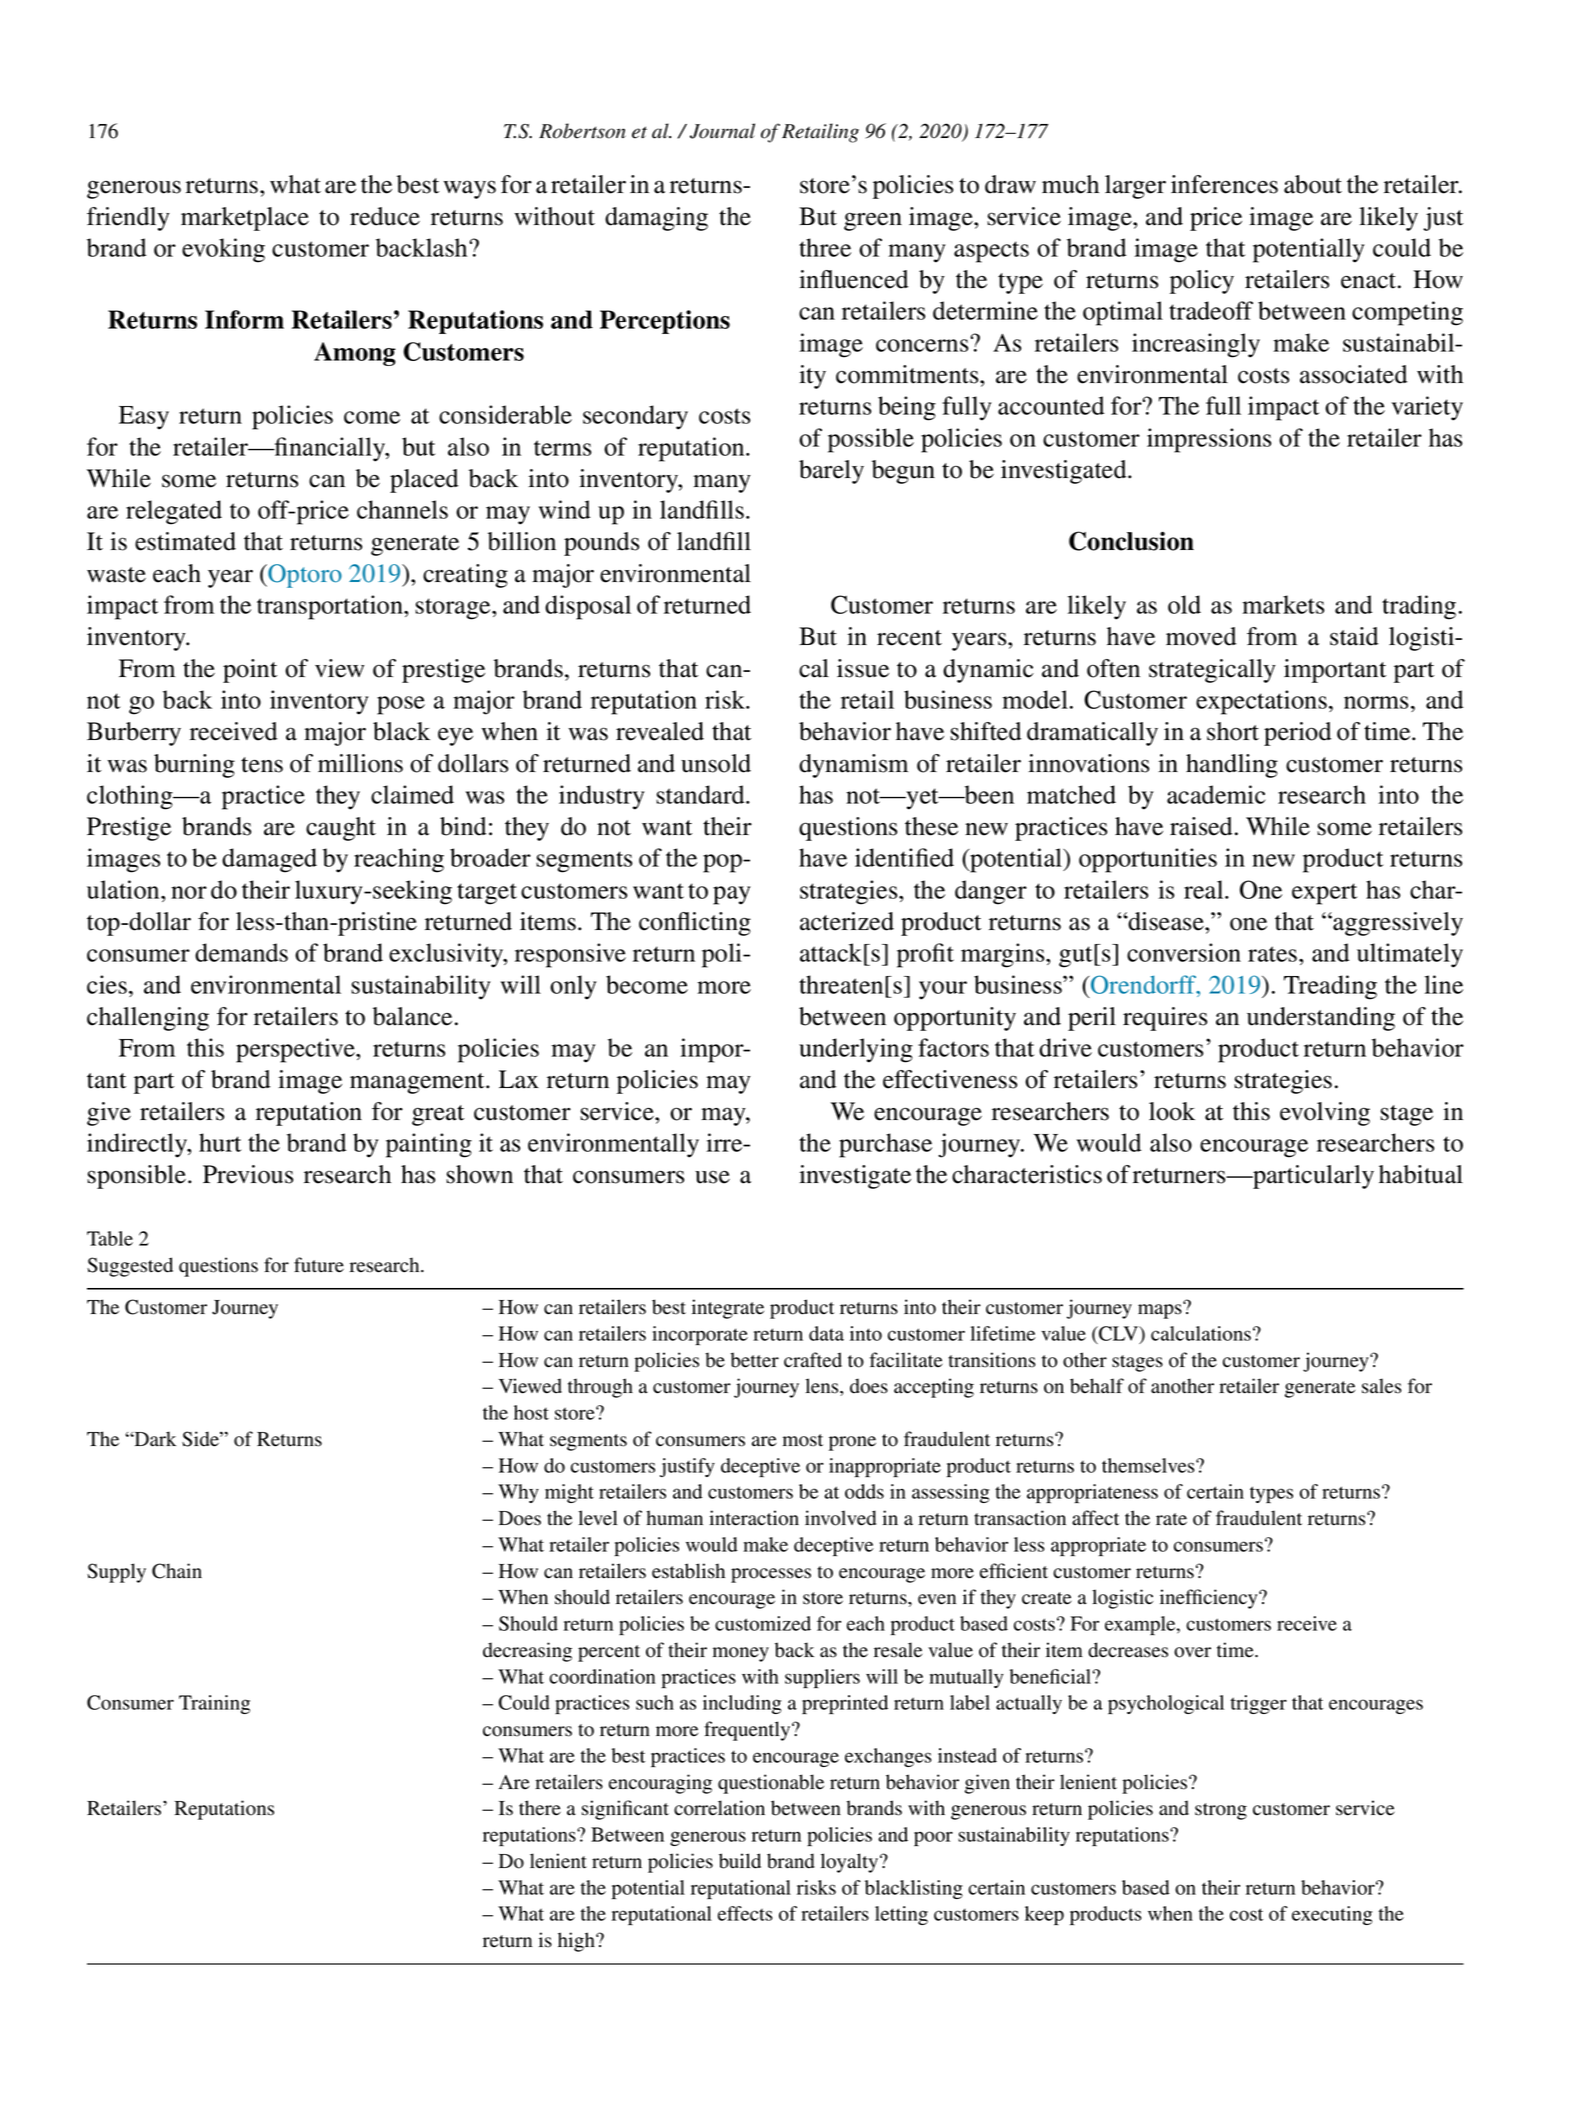 The image size is (1576, 2101). I want to click on about, so click(1313, 184).
